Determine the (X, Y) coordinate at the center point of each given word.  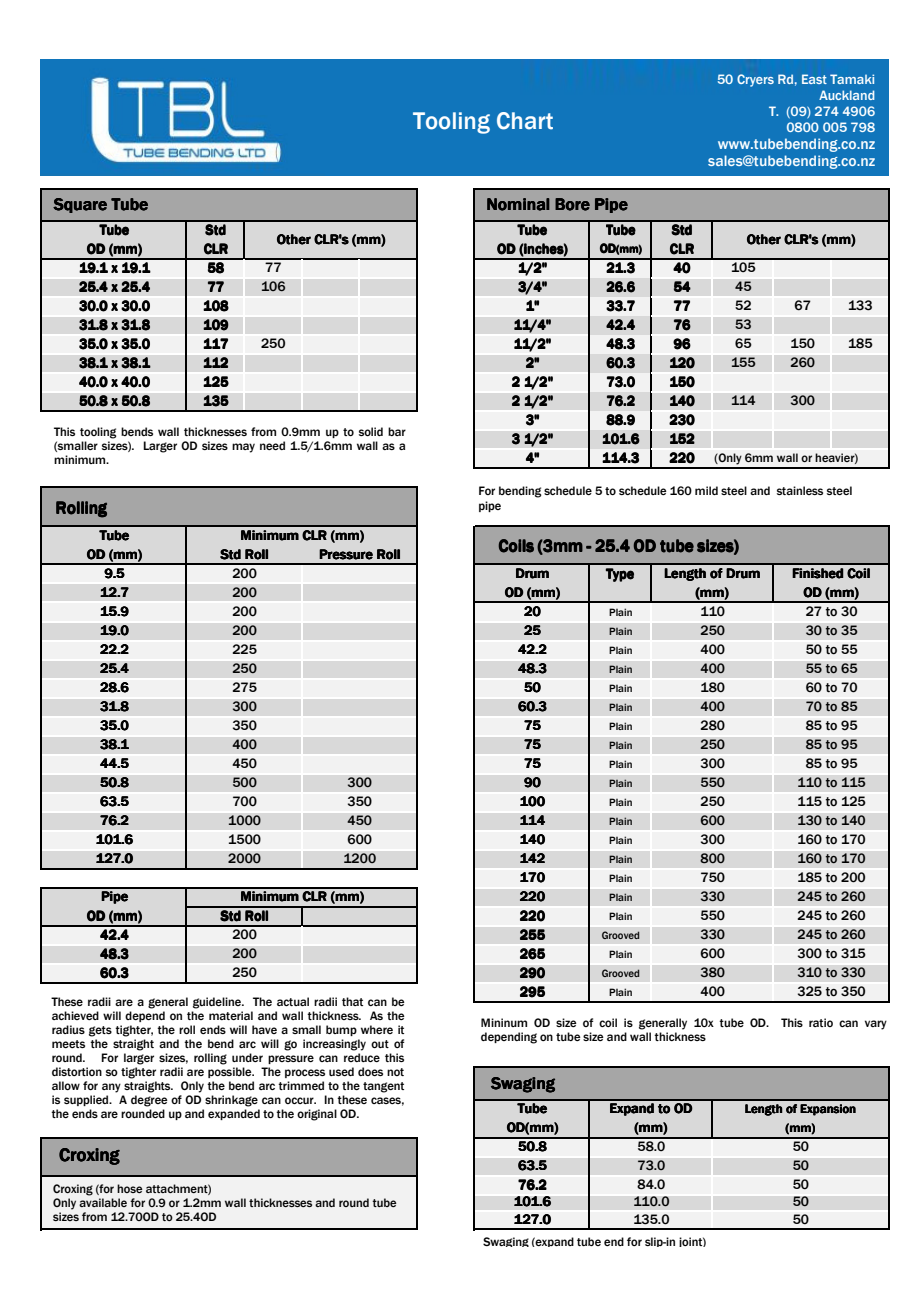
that (352, 1001)
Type (620, 575)
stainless (800, 490)
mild (706, 490)
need (272, 445)
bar (397, 431)
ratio (821, 1022)
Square (80, 205)
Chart (525, 121)
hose (130, 1188)
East (814, 79)
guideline (218, 1003)
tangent (383, 1087)
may (243, 448)
